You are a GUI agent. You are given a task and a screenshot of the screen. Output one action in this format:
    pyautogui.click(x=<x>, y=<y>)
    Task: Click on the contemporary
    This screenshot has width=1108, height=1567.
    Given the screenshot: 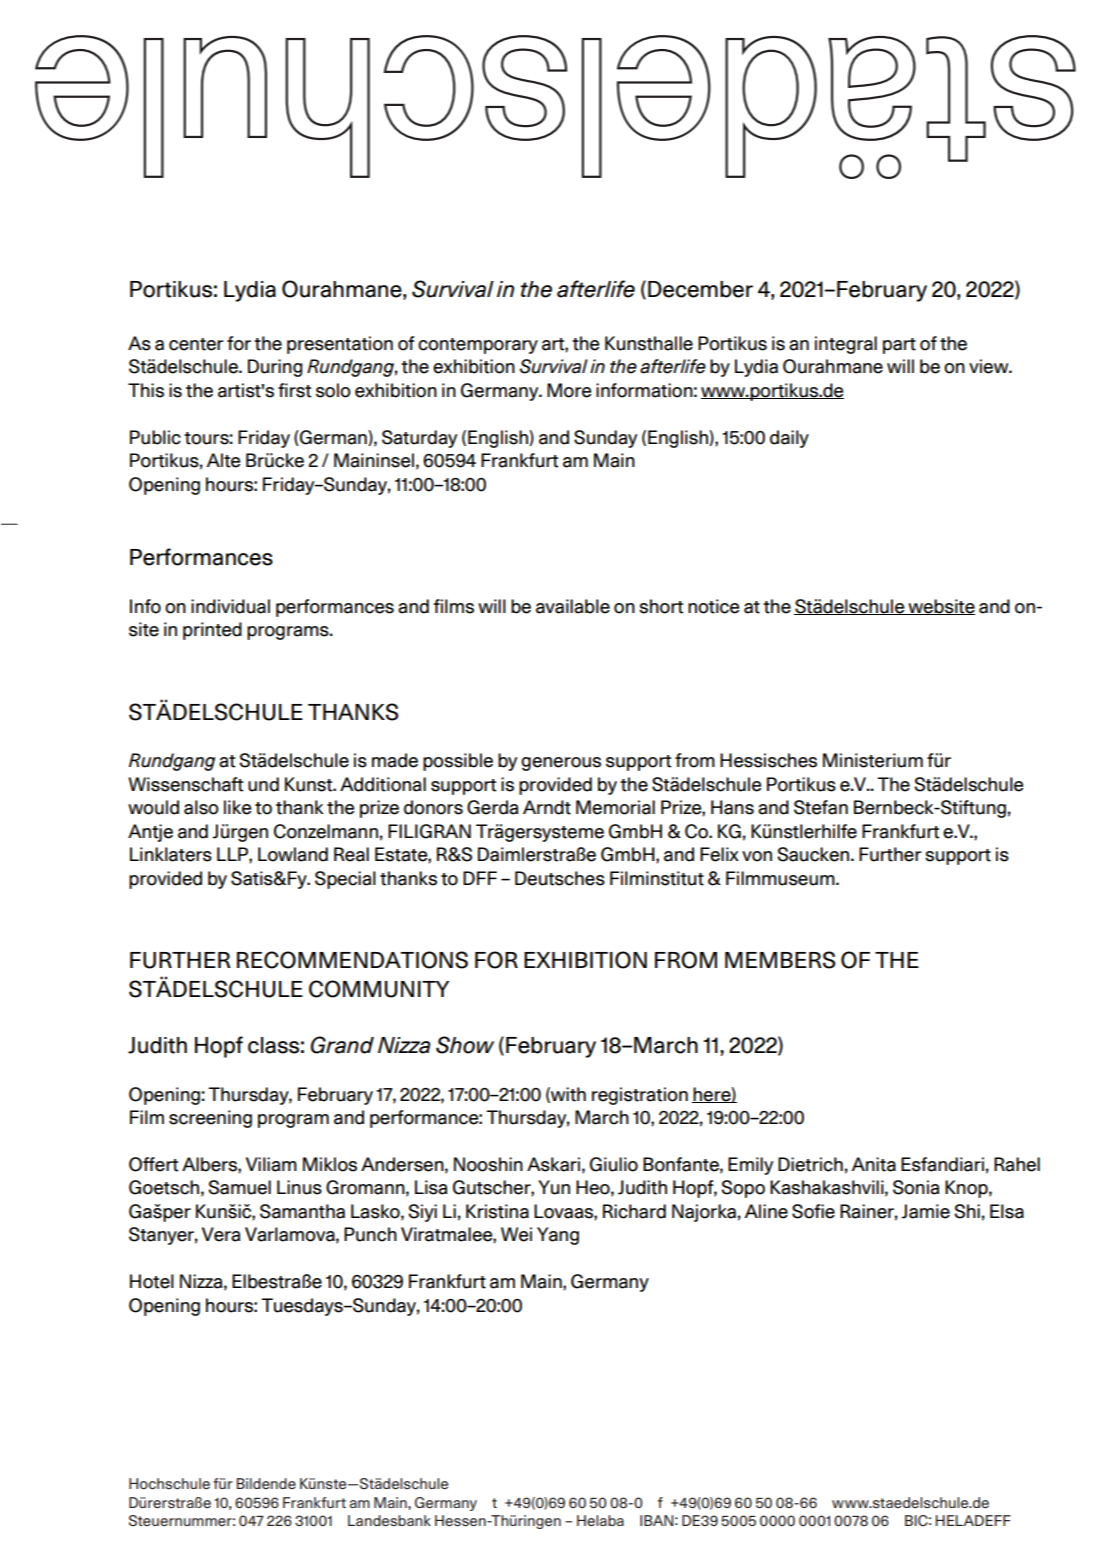 What is the action you would take?
    pyautogui.click(x=478, y=346)
